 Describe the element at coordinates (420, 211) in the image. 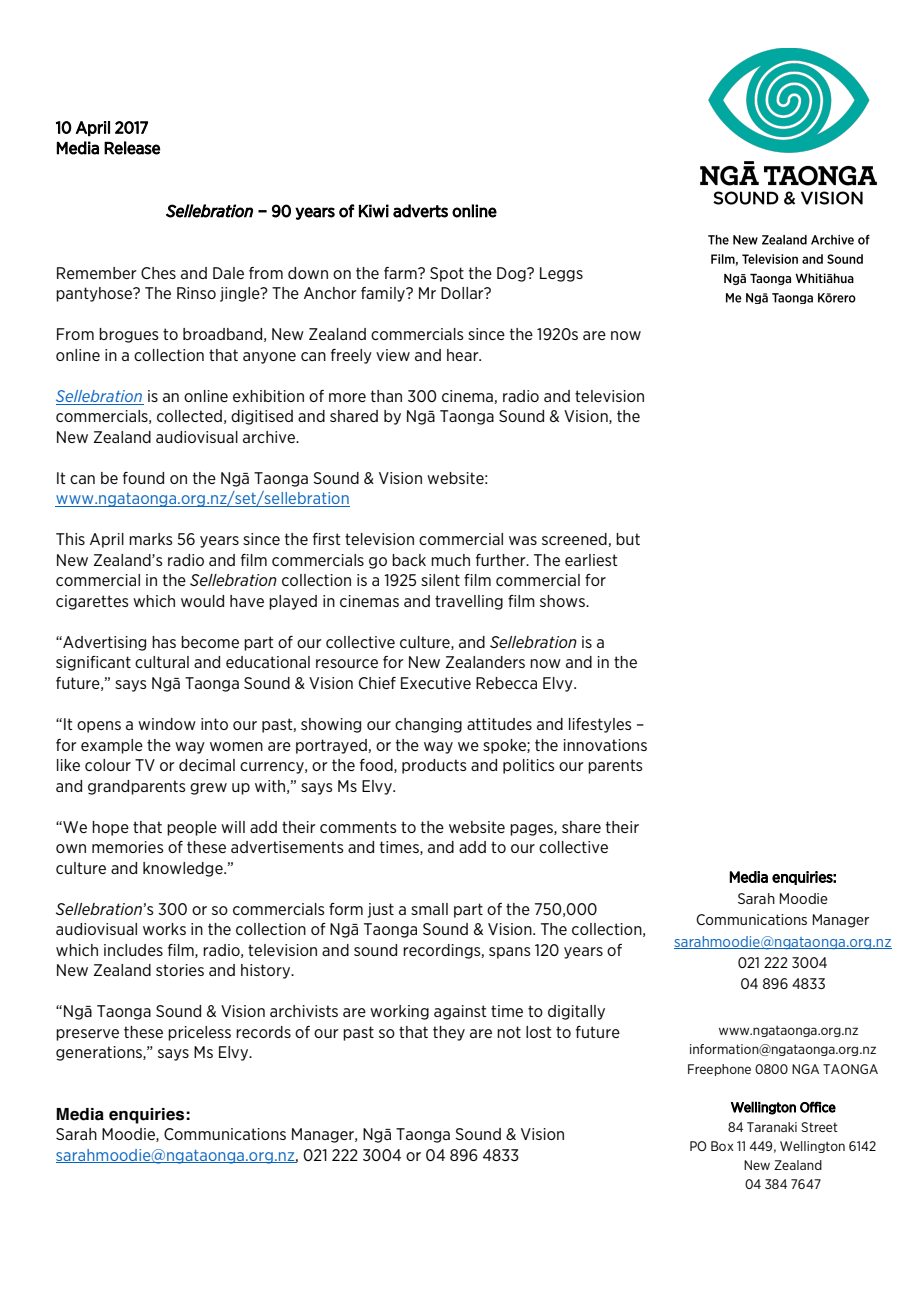

I see `adverts` at that location.
